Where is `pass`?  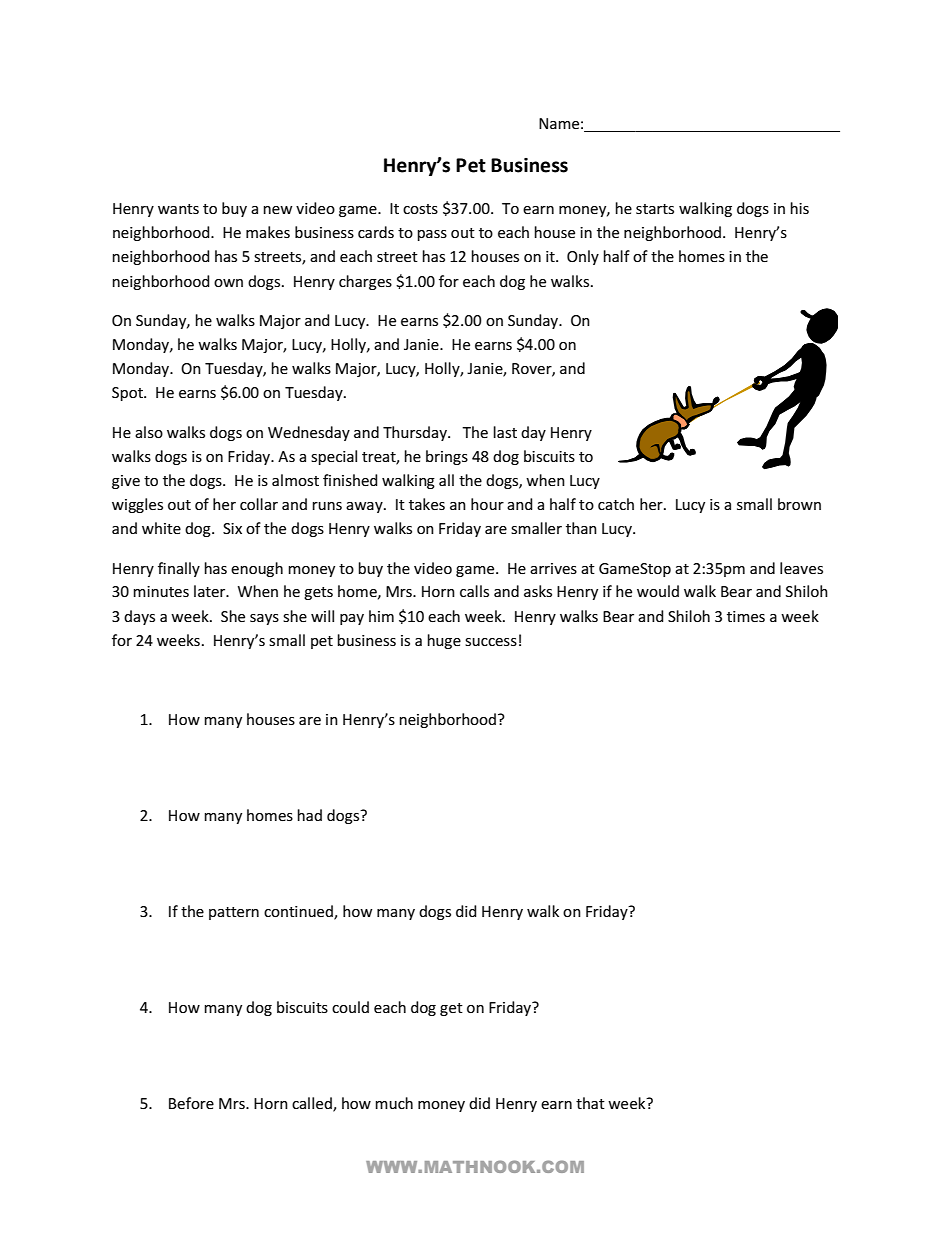 pass is located at coordinates (432, 235).
